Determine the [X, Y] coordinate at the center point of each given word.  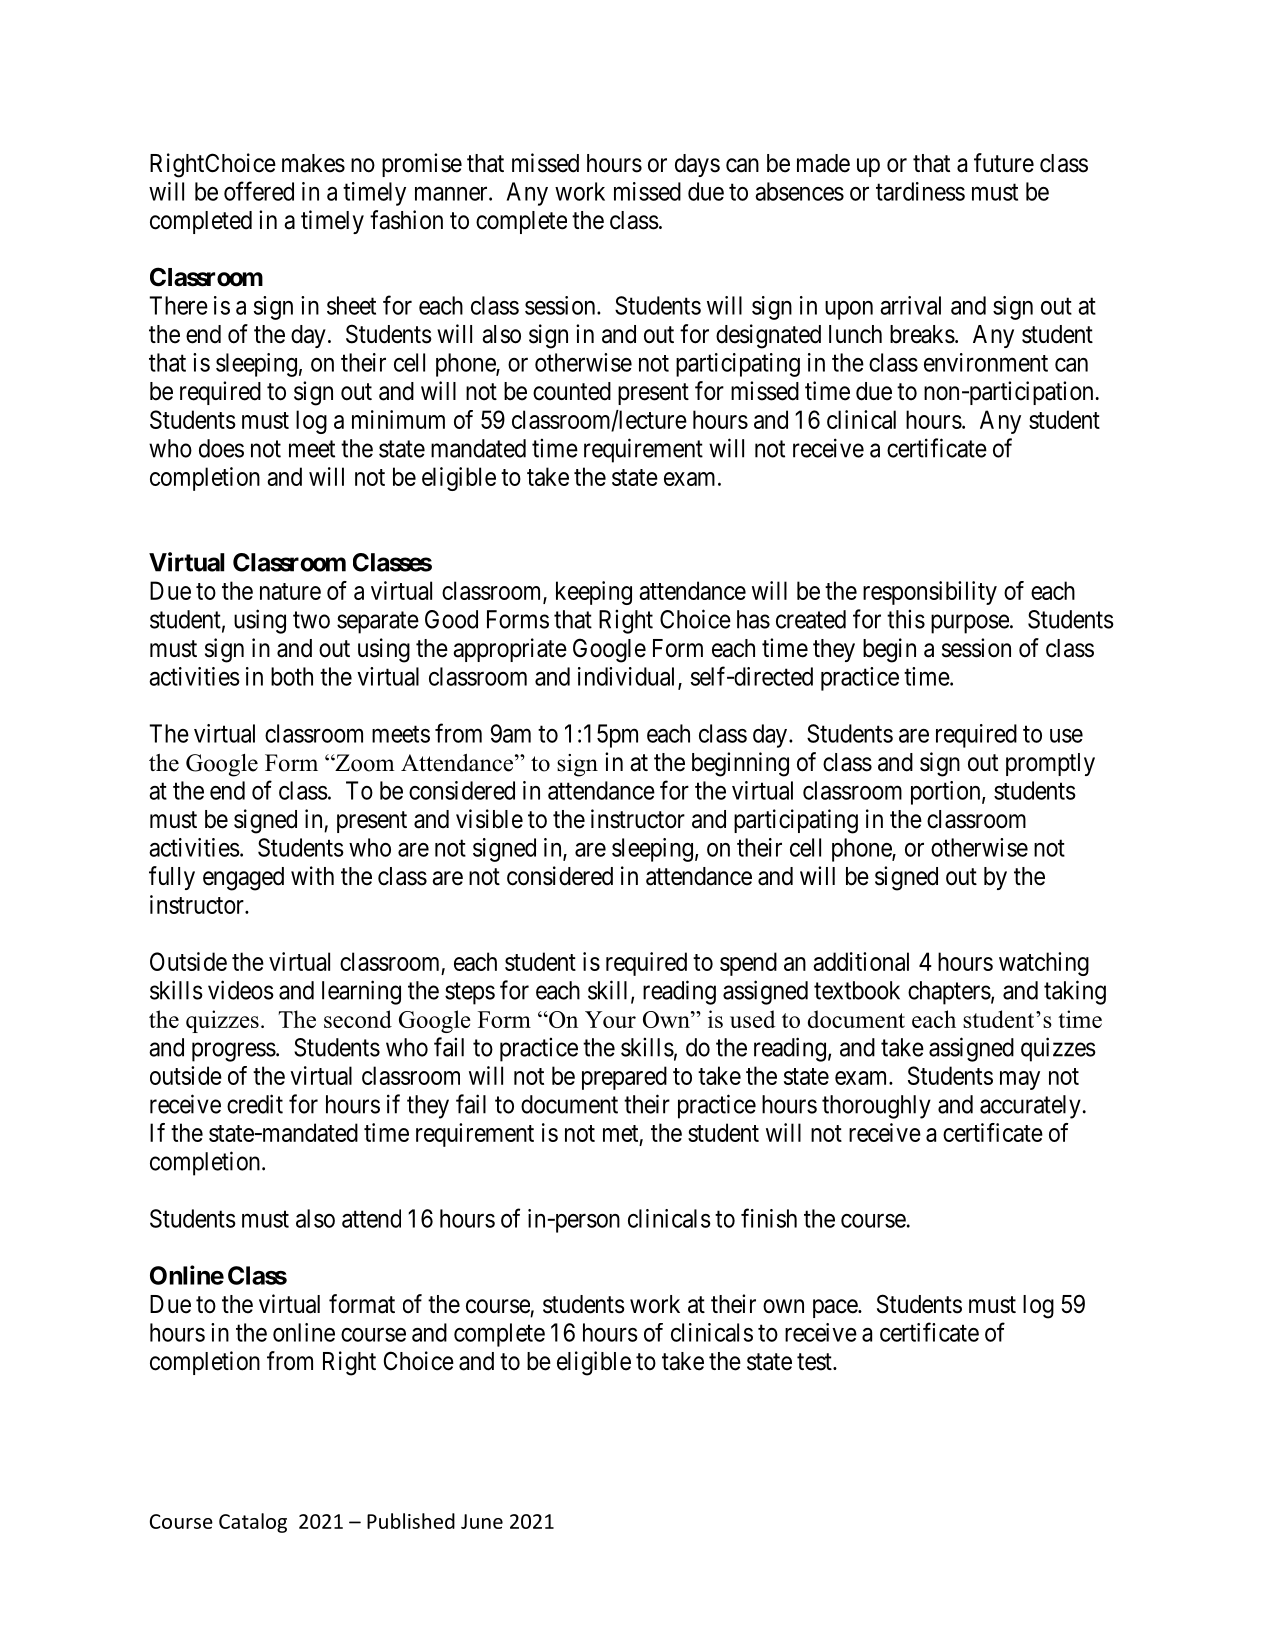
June [482, 1521]
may [1020, 1080]
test [815, 1362]
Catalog [253, 1523]
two [311, 620]
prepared [624, 1078]
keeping [594, 593]
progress [234, 1052]
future [1004, 163]
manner [452, 194]
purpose [970, 624]
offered [259, 191]
